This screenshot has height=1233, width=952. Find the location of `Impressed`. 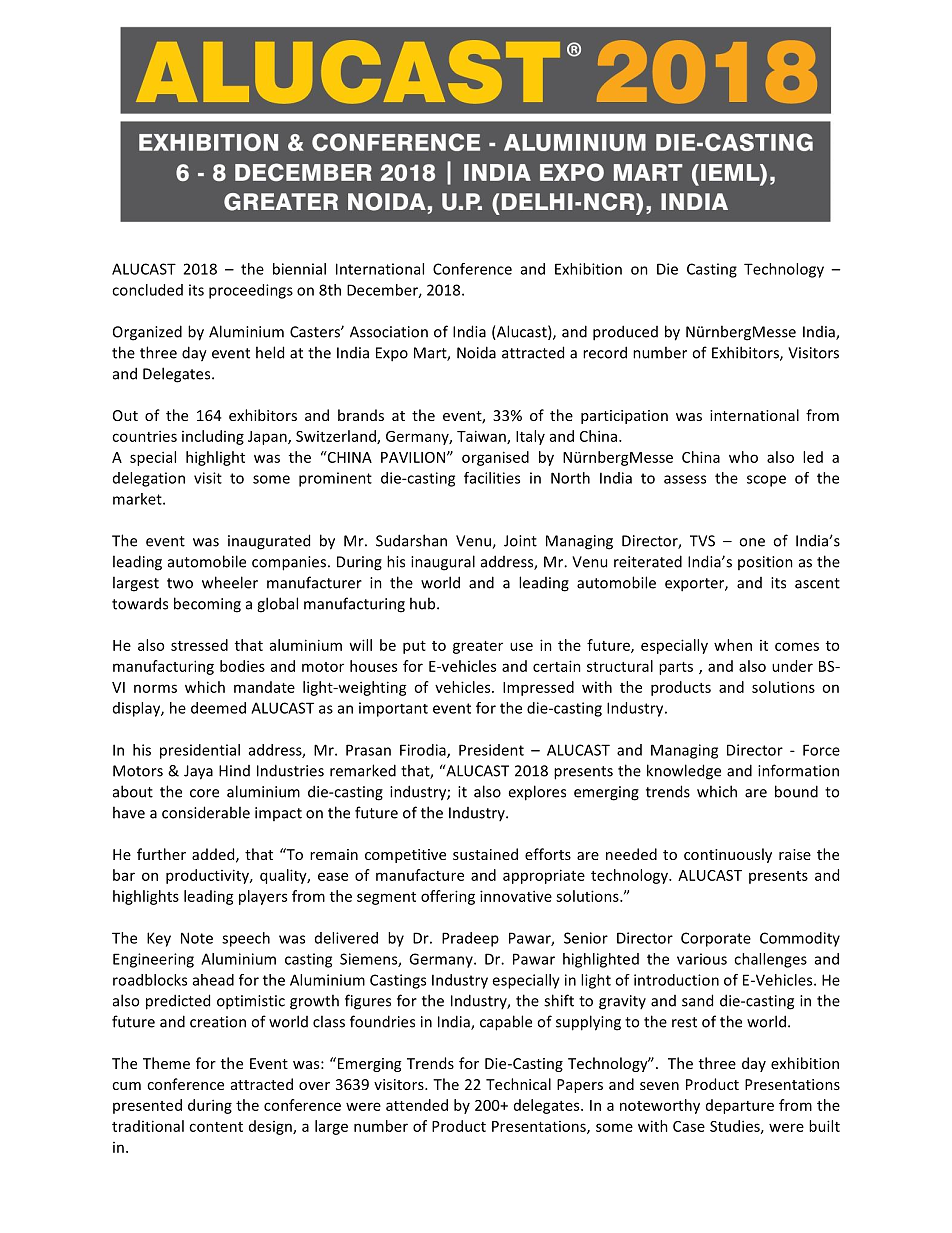

Impressed is located at coordinates (538, 688).
